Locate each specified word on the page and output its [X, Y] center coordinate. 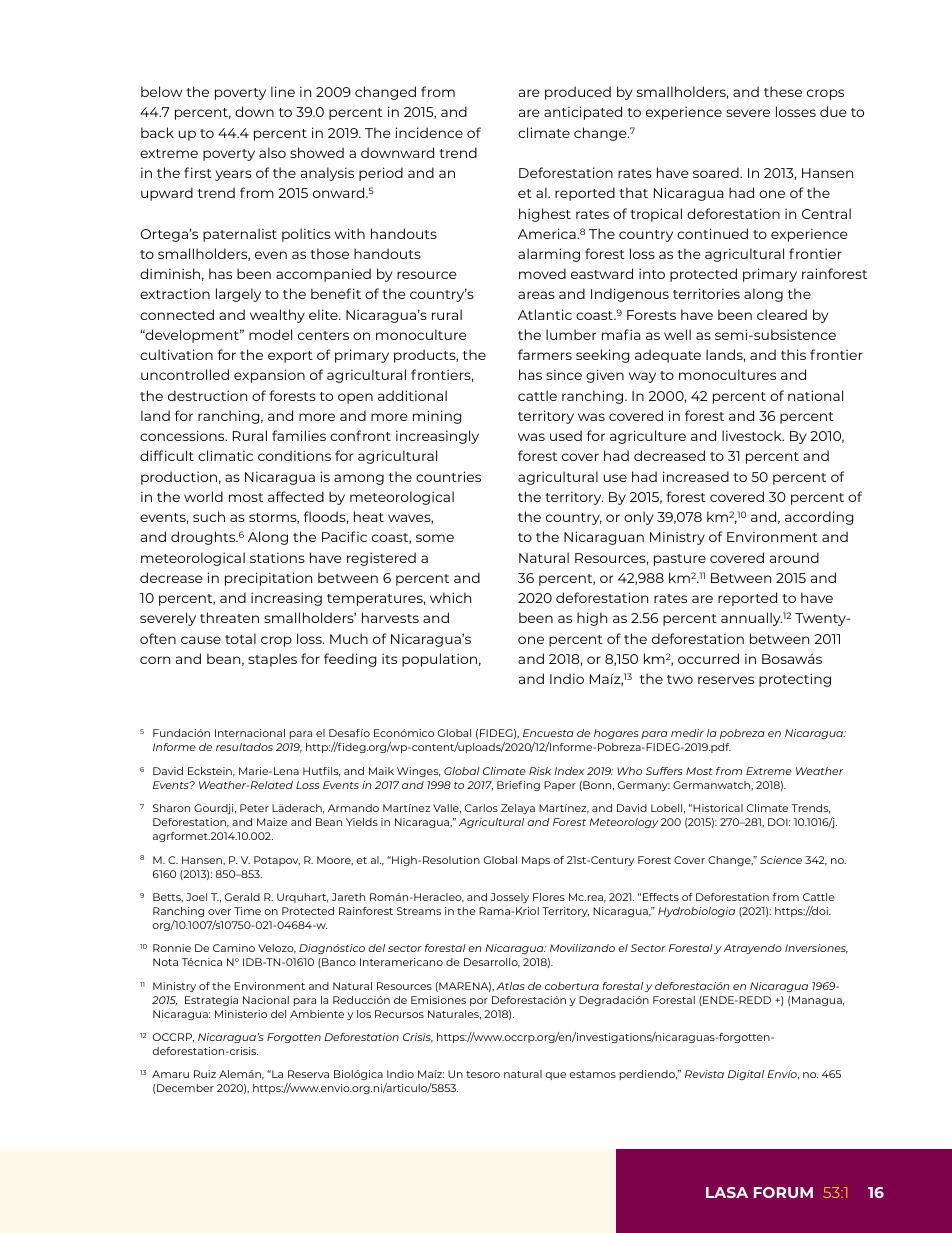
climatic [225, 455]
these [783, 91]
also [272, 152]
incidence [429, 132]
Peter [254, 808]
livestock [753, 435]
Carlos [481, 808]
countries [448, 476]
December [185, 1088]
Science [781, 860]
